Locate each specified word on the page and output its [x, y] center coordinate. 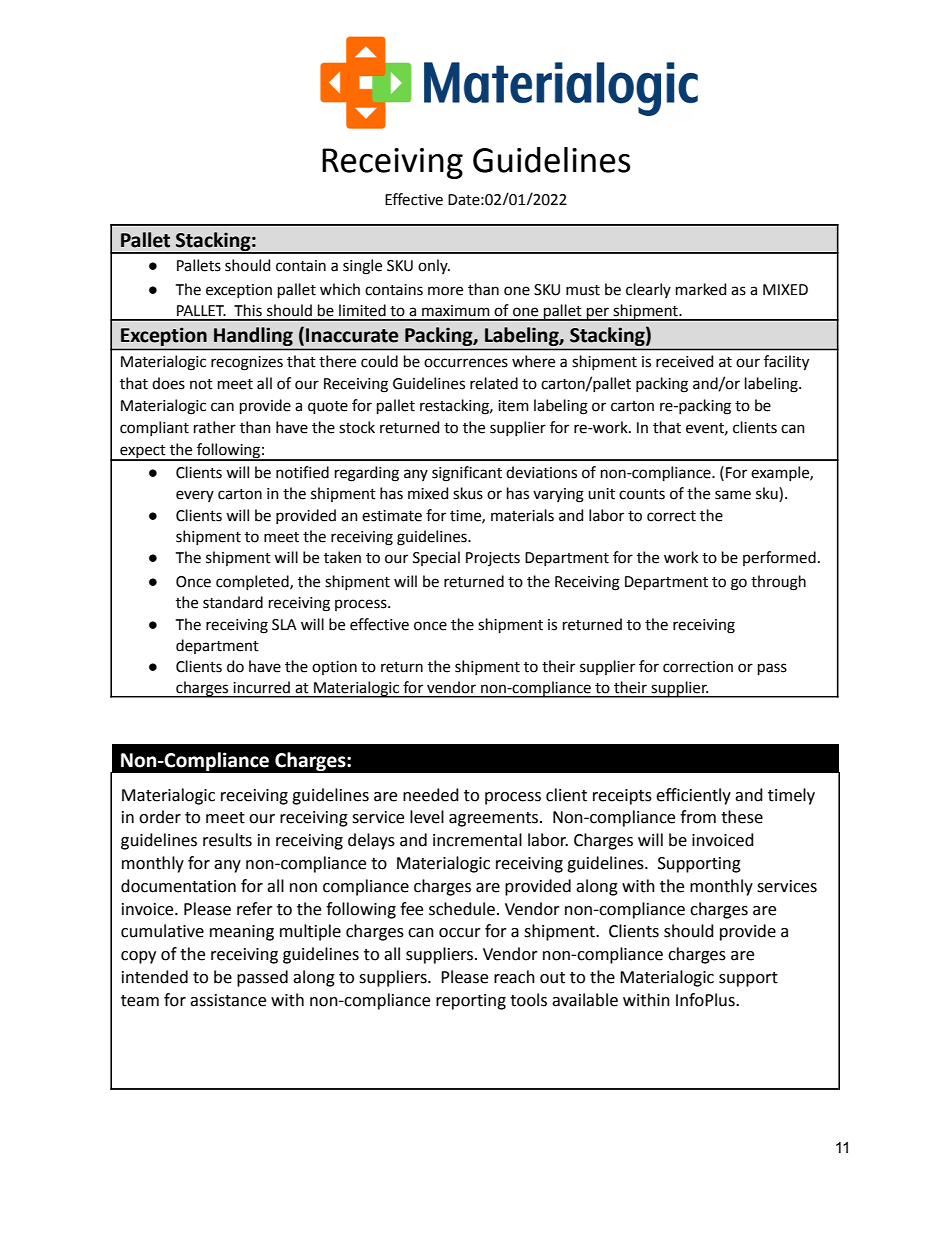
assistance [228, 1000]
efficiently [693, 796]
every [195, 496]
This [248, 310]
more [445, 291]
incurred [262, 687]
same [733, 495]
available [585, 1000]
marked [701, 289]
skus [468, 493]
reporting [471, 1002]
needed [431, 795]
